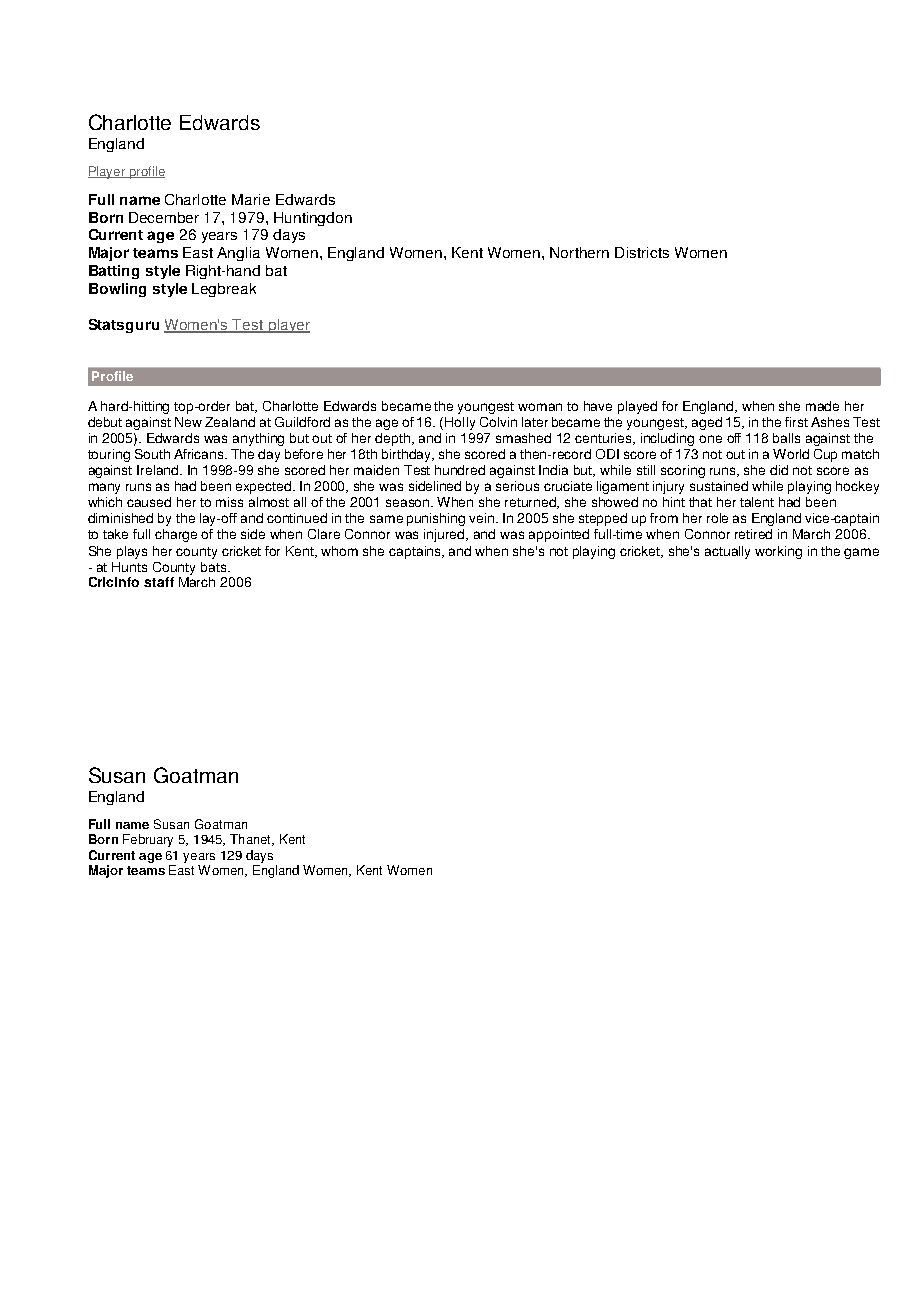 Image resolution: width=924 pixels, height=1308 pixels. I want to click on Northern, so click(579, 252).
